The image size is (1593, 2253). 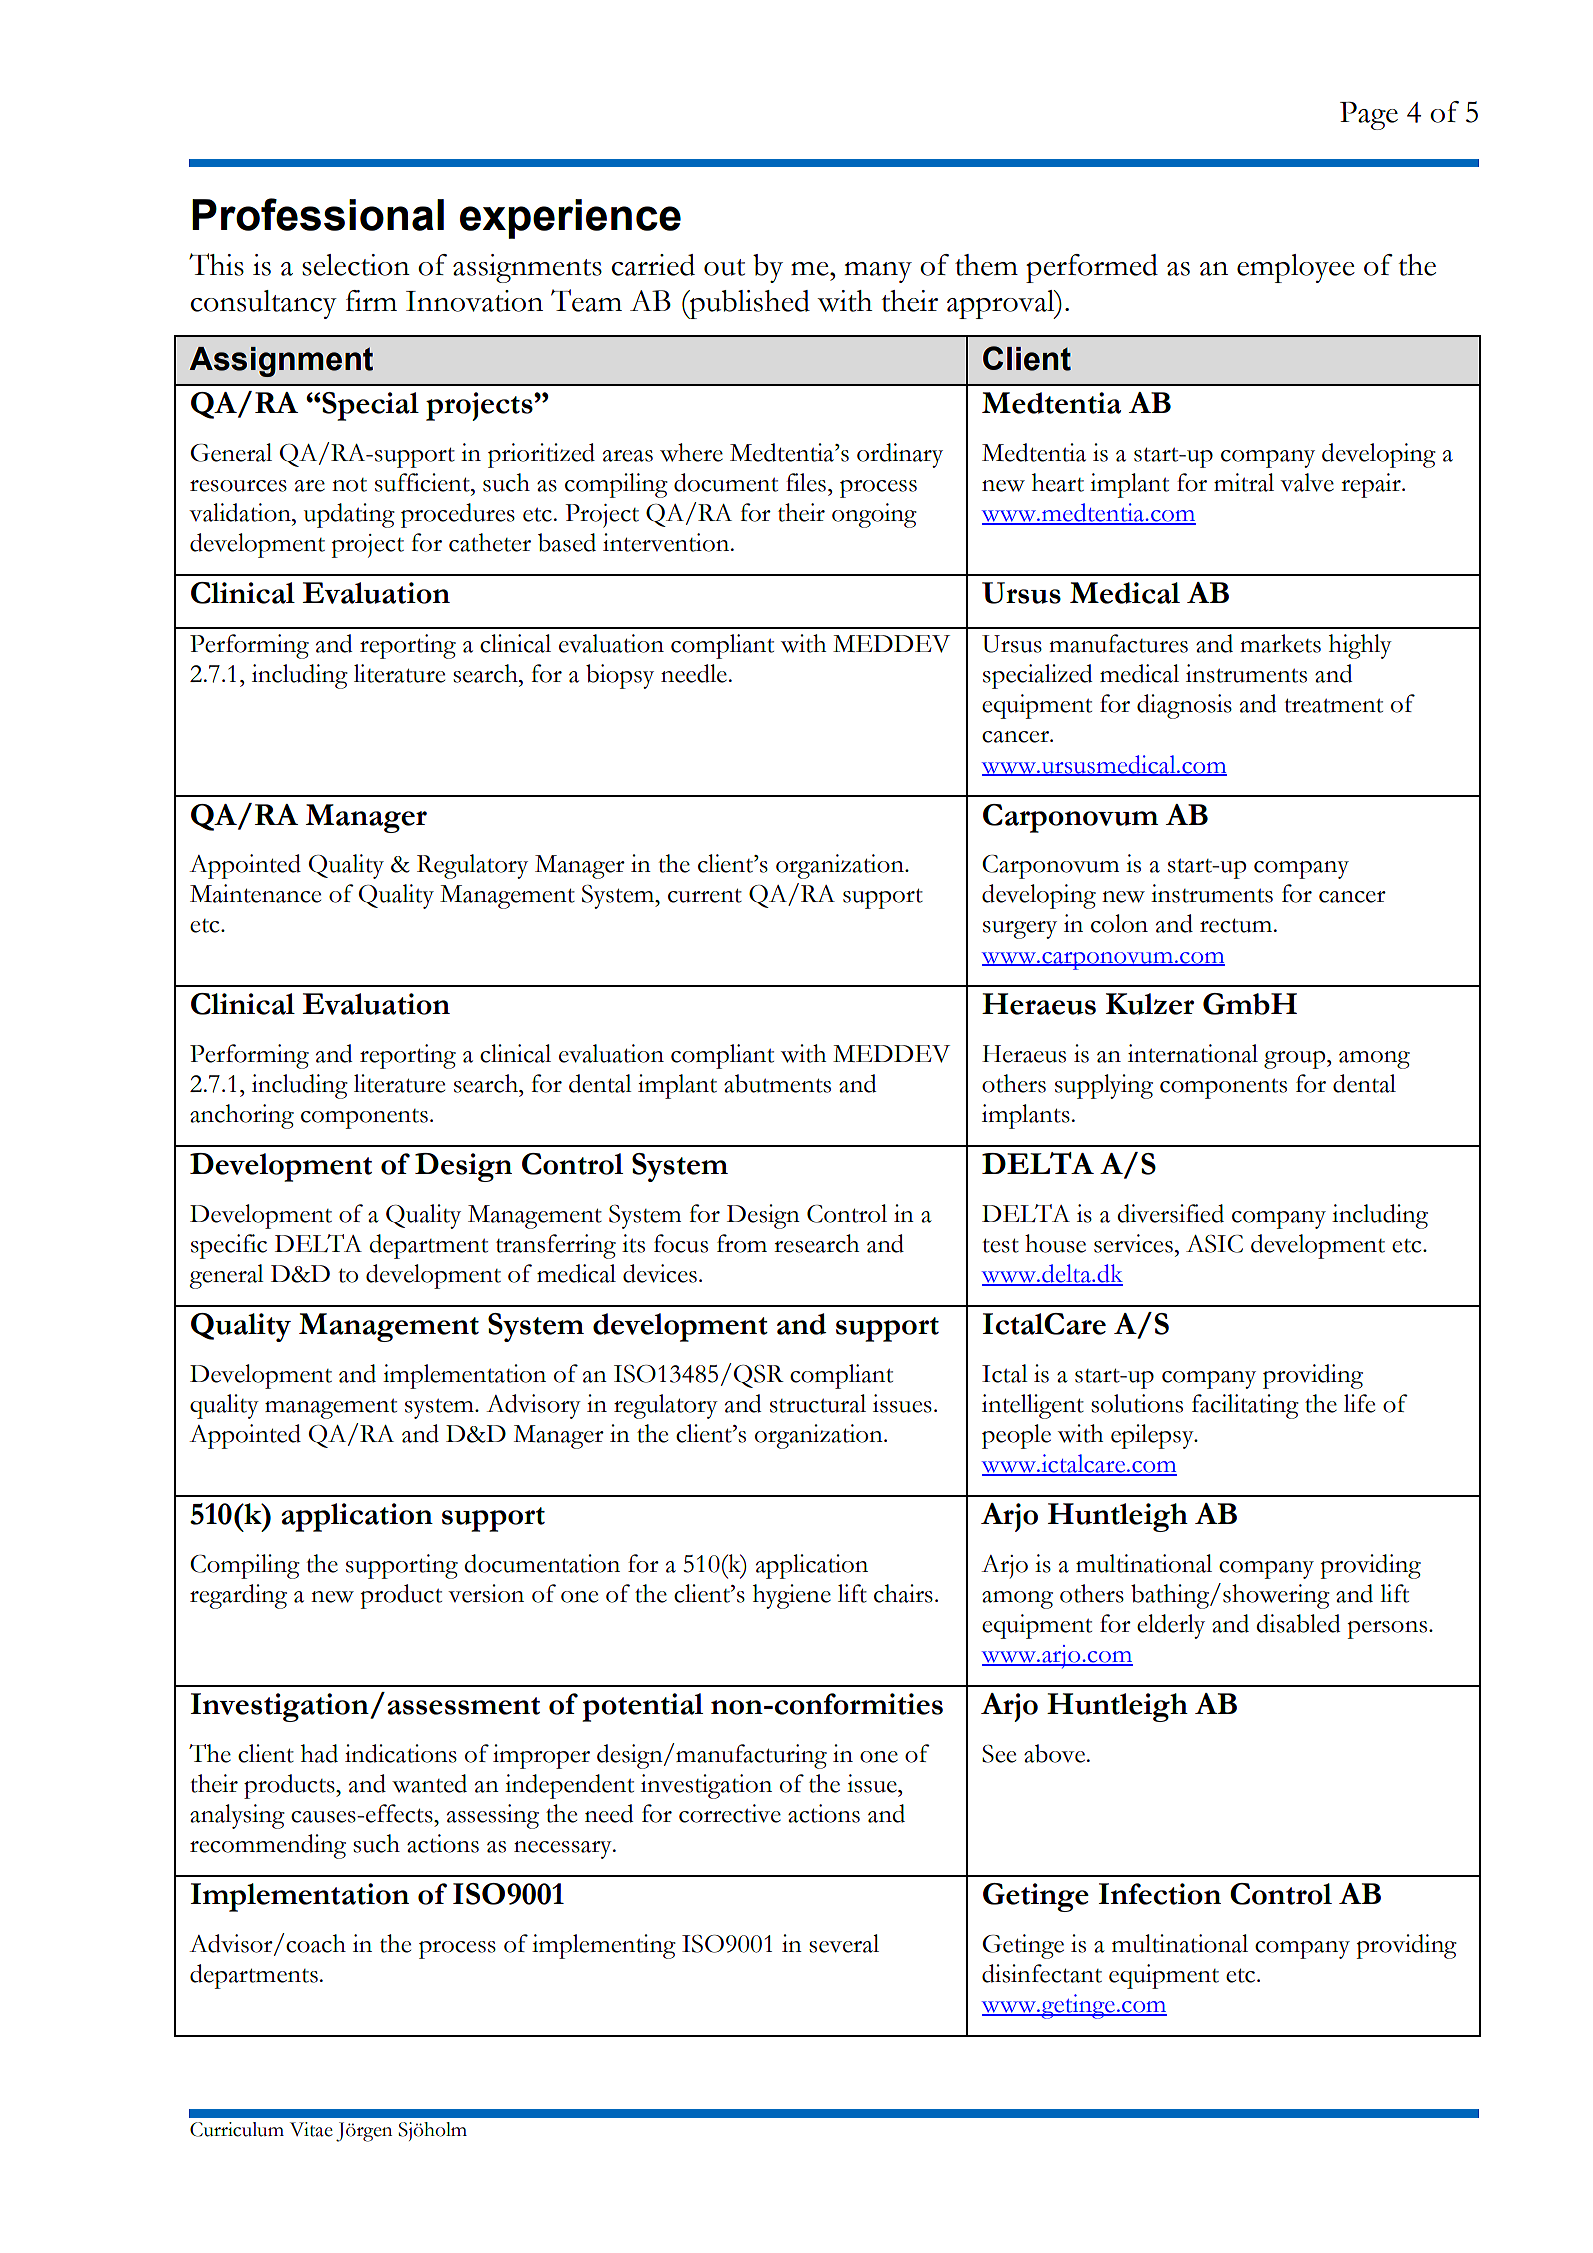 I want to click on current, so click(x=705, y=895).
